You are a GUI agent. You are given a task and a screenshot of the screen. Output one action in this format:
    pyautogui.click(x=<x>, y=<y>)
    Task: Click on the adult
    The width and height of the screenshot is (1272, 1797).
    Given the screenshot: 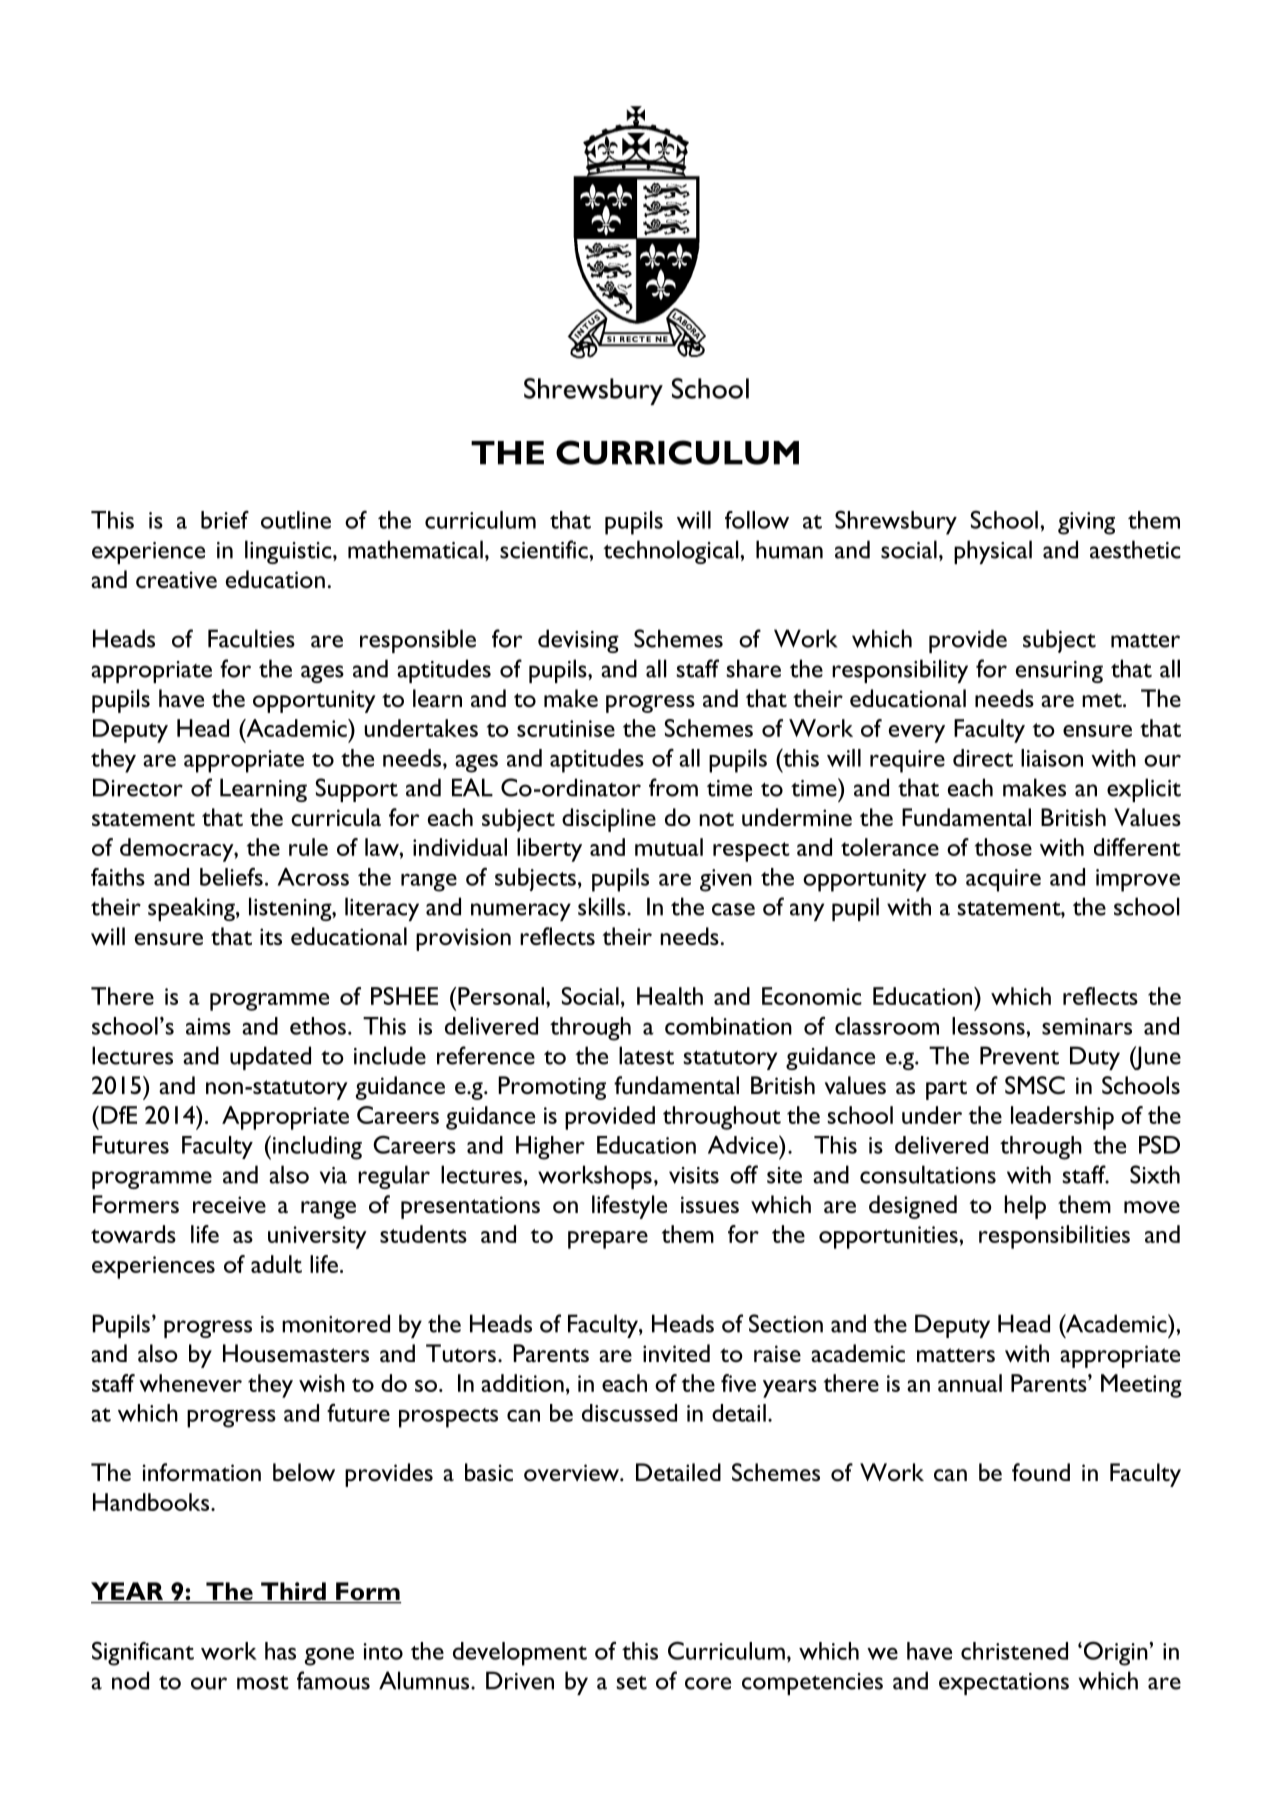 What is the action you would take?
    pyautogui.click(x=276, y=1264)
